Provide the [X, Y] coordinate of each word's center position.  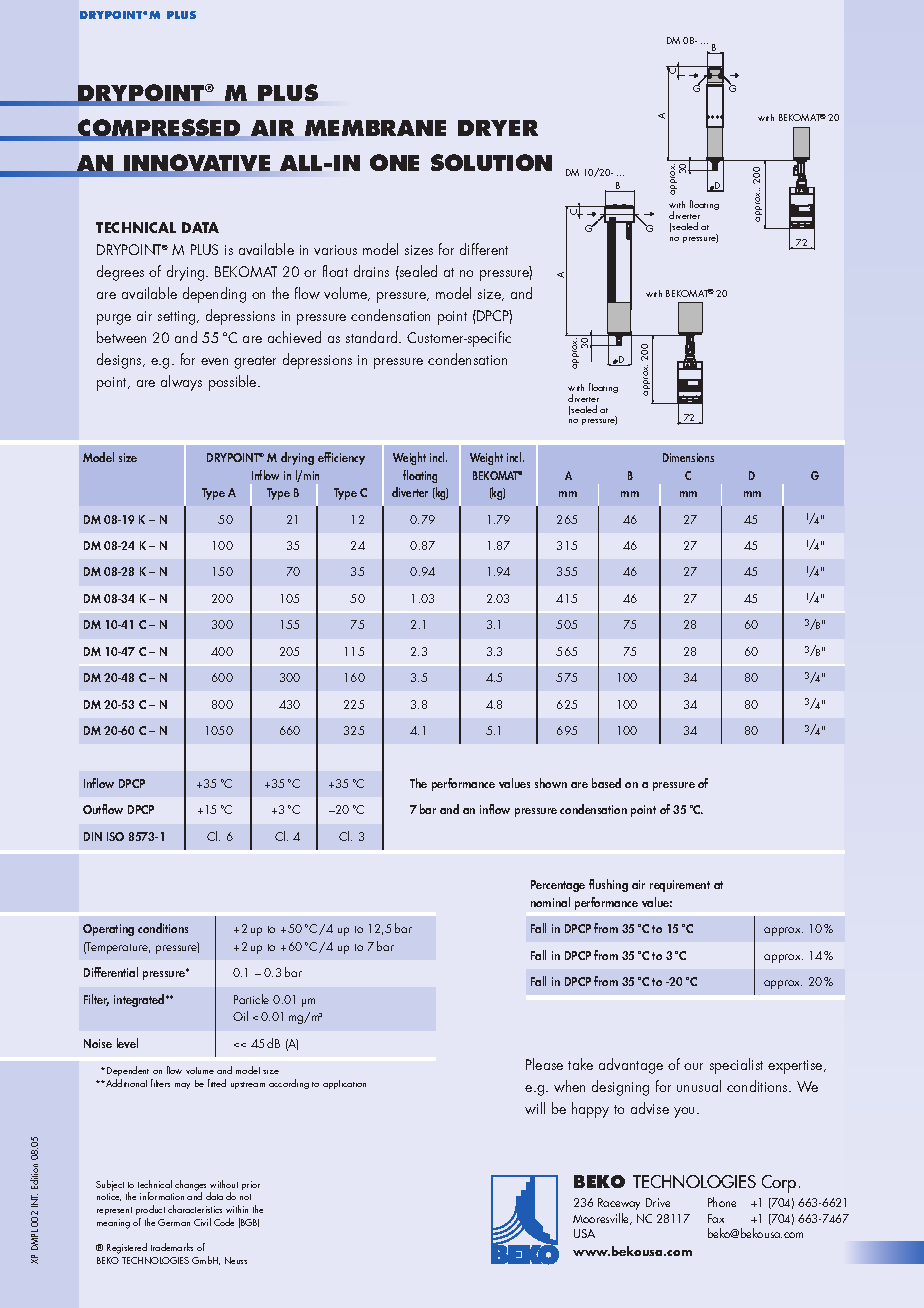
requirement [680, 886]
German [174, 1222]
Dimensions [688, 457]
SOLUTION [491, 162]
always [181, 383]
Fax [716, 1218]
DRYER [498, 128]
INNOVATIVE [196, 164]
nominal [550, 902]
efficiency [341, 458]
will [535, 1108]
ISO [115, 836]
